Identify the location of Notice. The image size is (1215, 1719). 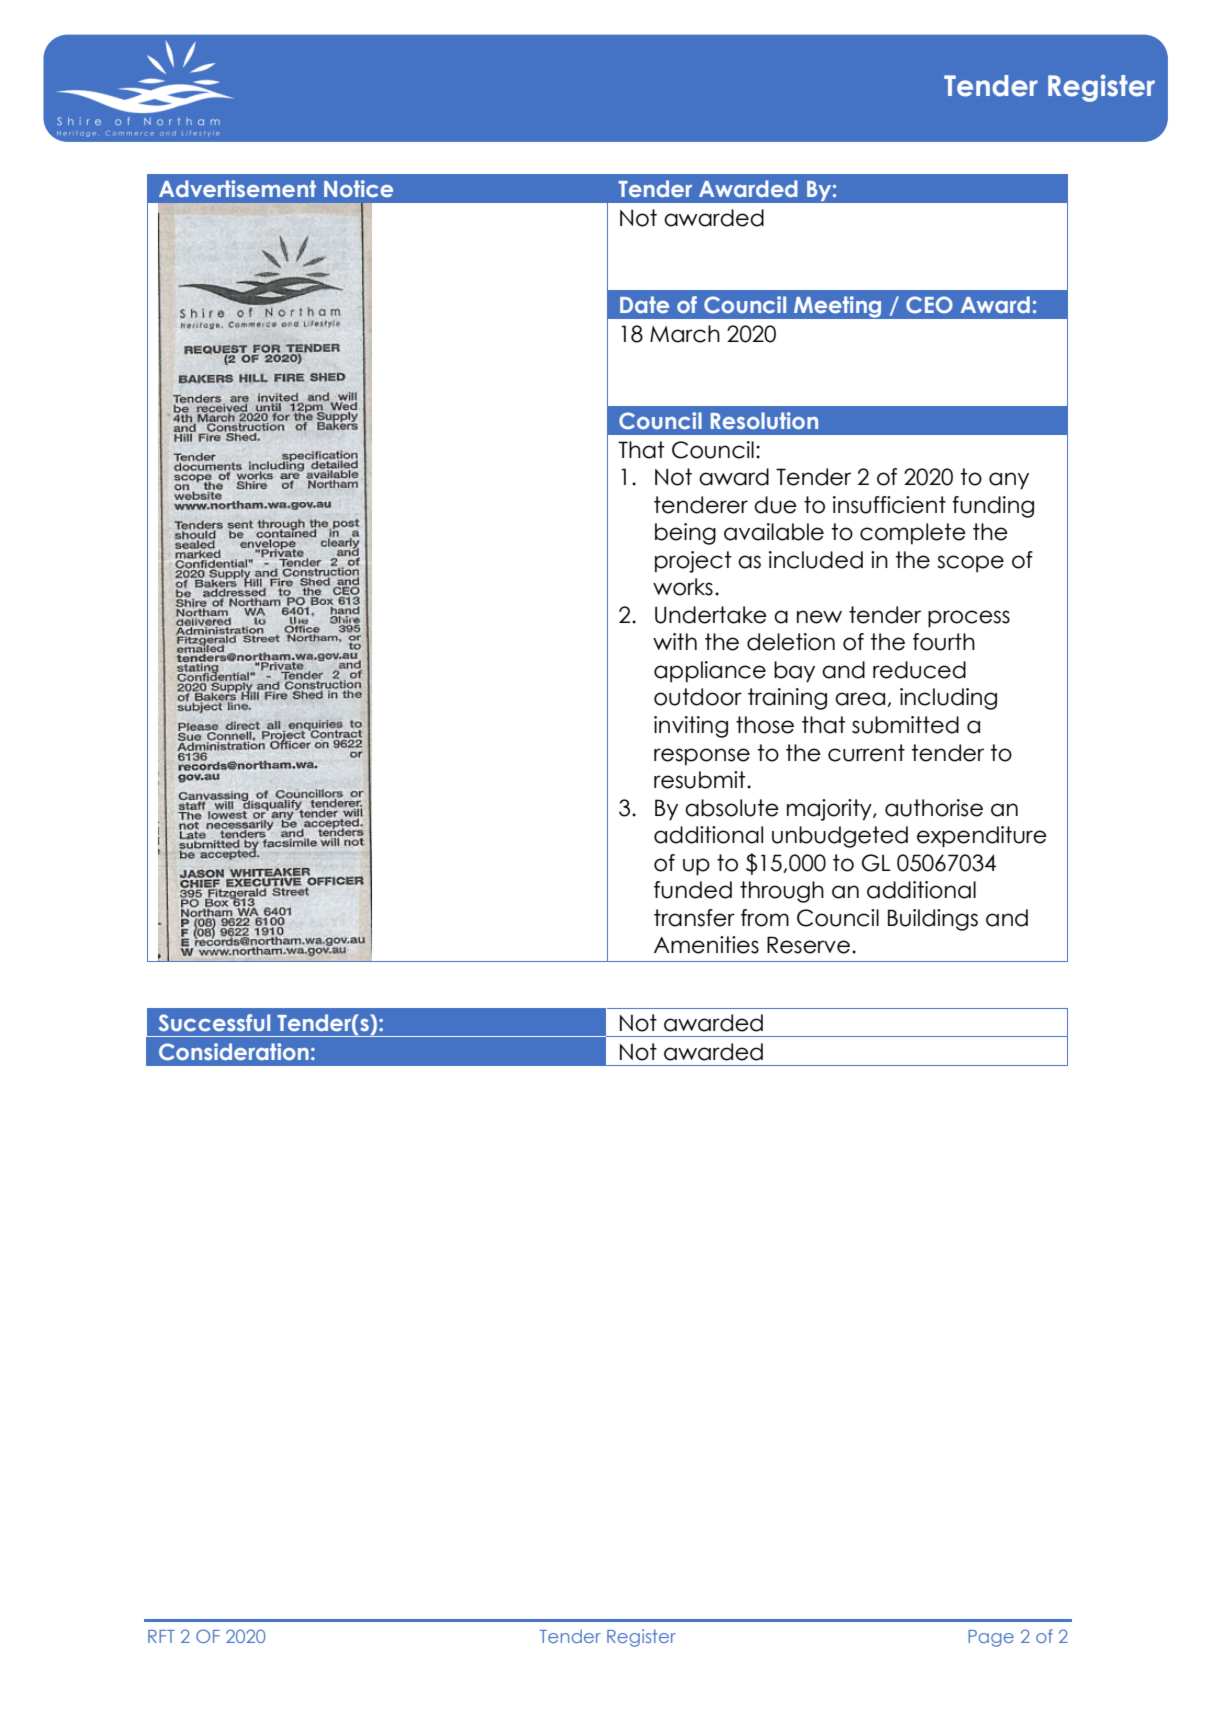
(358, 188).
